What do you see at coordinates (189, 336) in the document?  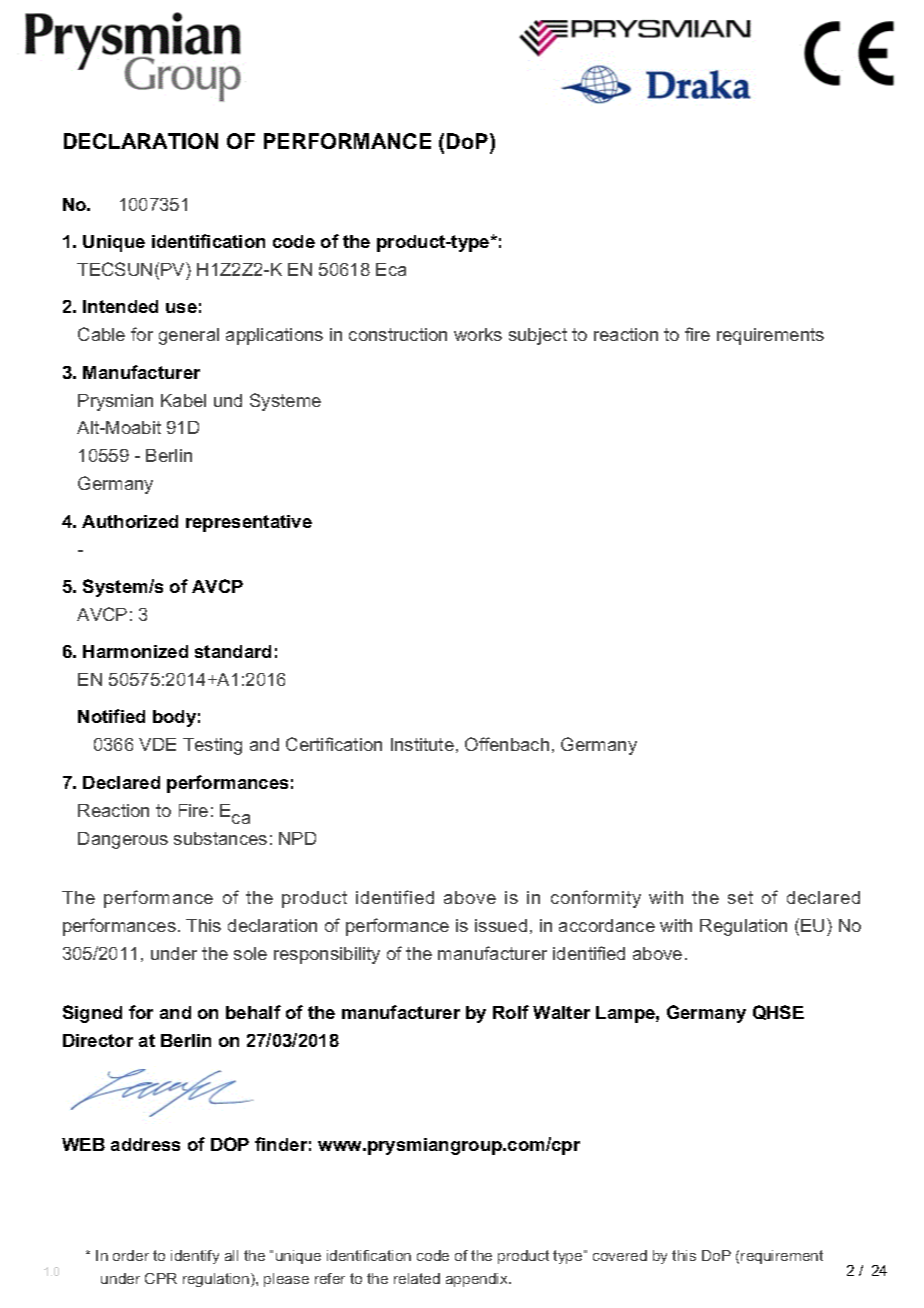 I see `general` at bounding box center [189, 336].
